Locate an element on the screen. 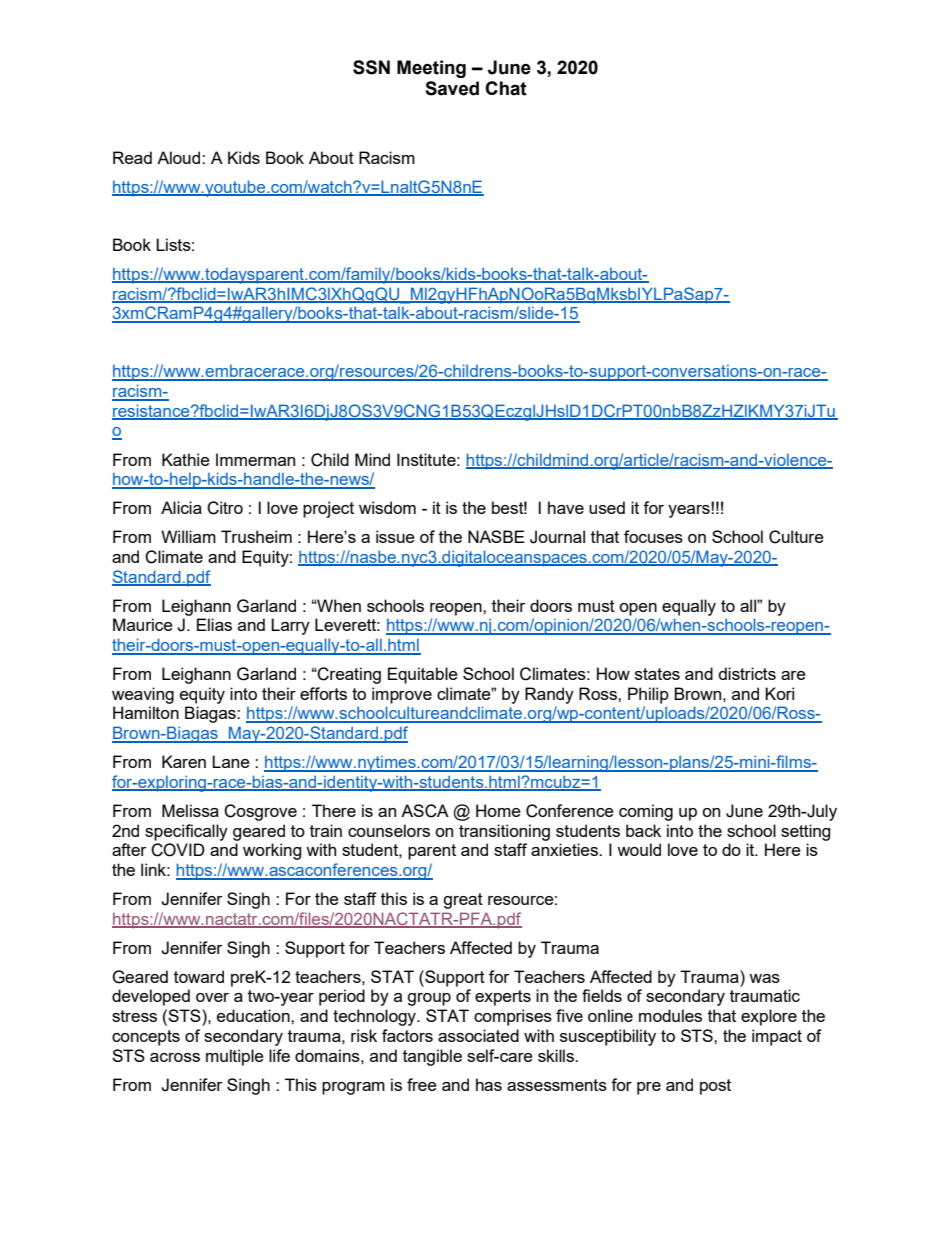 This screenshot has height=1233, width=952. multiple is located at coordinates (235, 1057).
